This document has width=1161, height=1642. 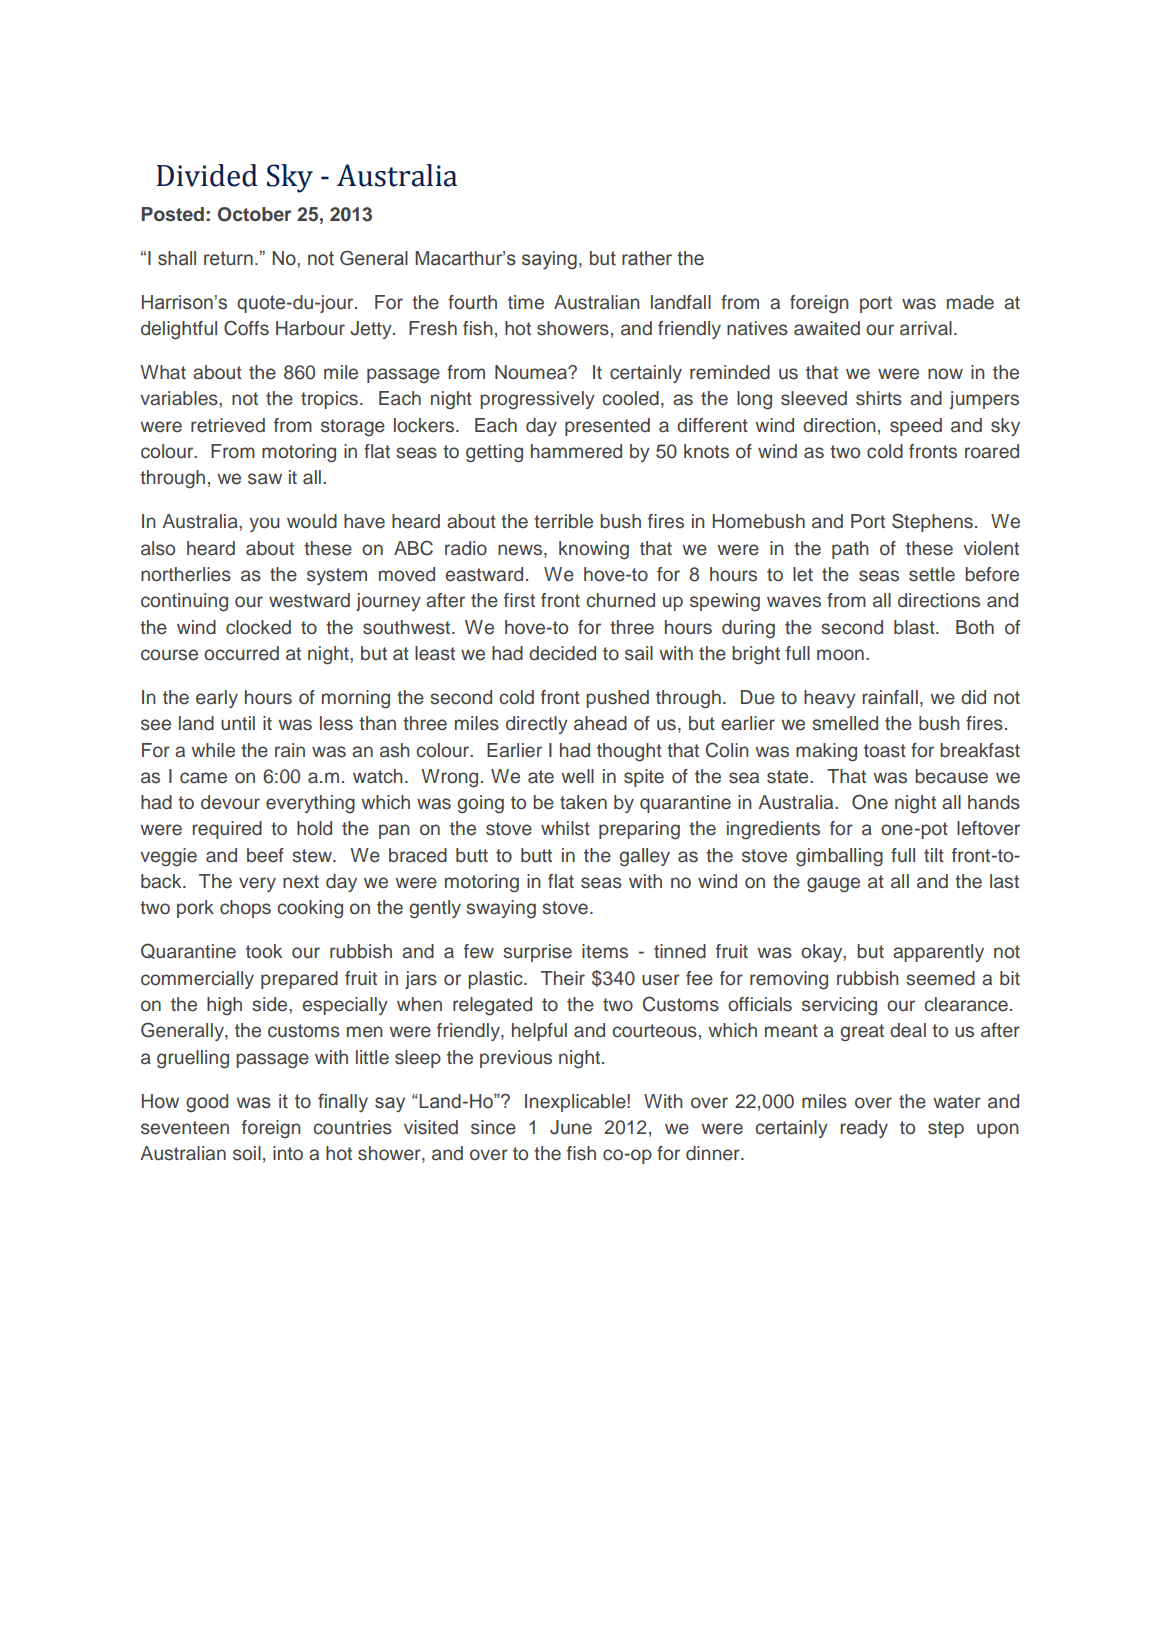 What do you see at coordinates (563, 521) in the document?
I see `terrible` at bounding box center [563, 521].
